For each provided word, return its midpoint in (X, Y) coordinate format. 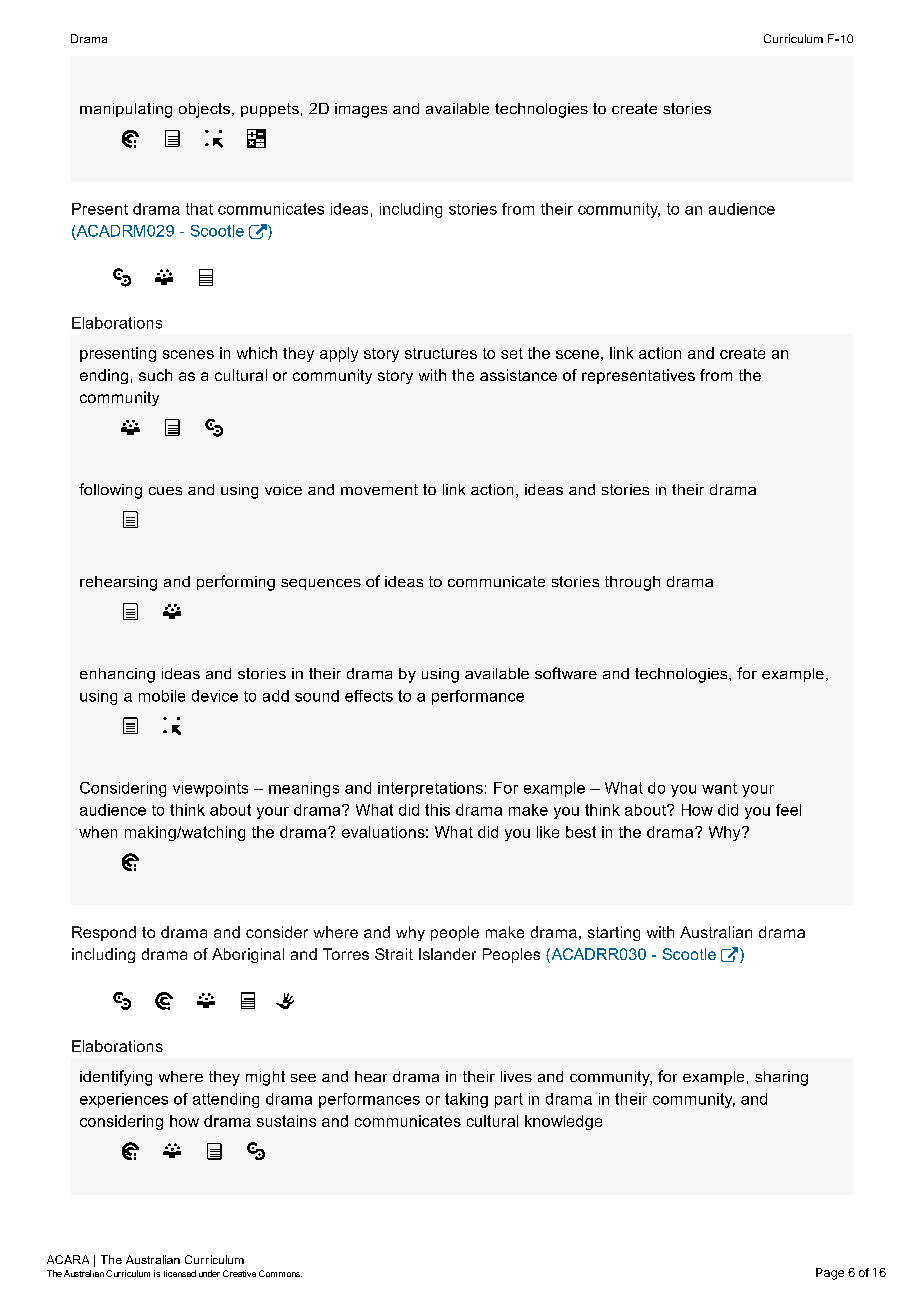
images (361, 110)
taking (466, 1100)
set (512, 353)
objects (204, 110)
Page (830, 1274)
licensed (180, 1273)
